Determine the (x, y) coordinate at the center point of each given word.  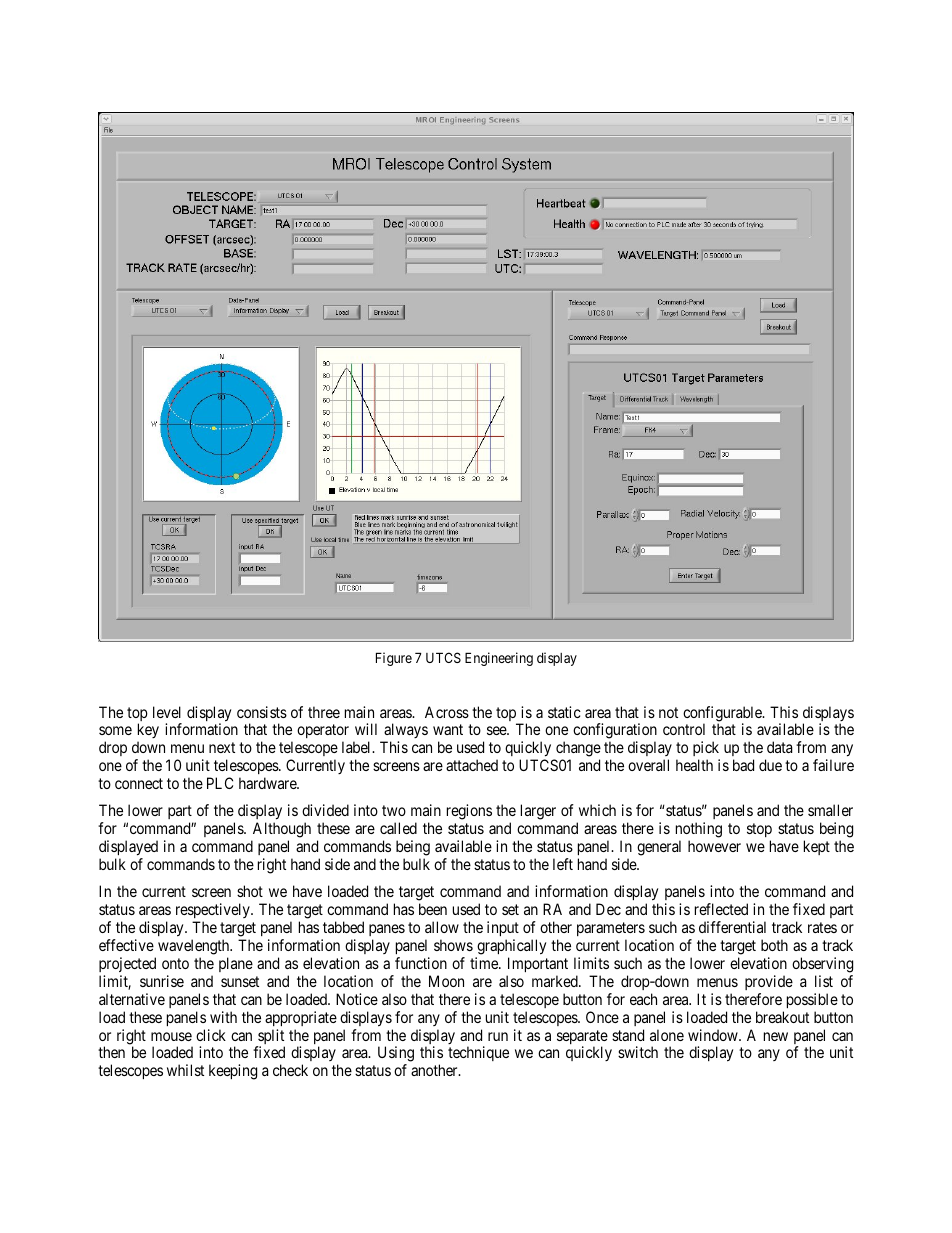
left (563, 864)
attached (472, 765)
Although (281, 831)
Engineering (499, 659)
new (776, 1036)
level (167, 712)
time (485, 963)
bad (743, 765)
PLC (220, 783)
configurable (723, 715)
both (774, 945)
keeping (233, 1072)
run (498, 1036)
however (714, 846)
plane (236, 964)
